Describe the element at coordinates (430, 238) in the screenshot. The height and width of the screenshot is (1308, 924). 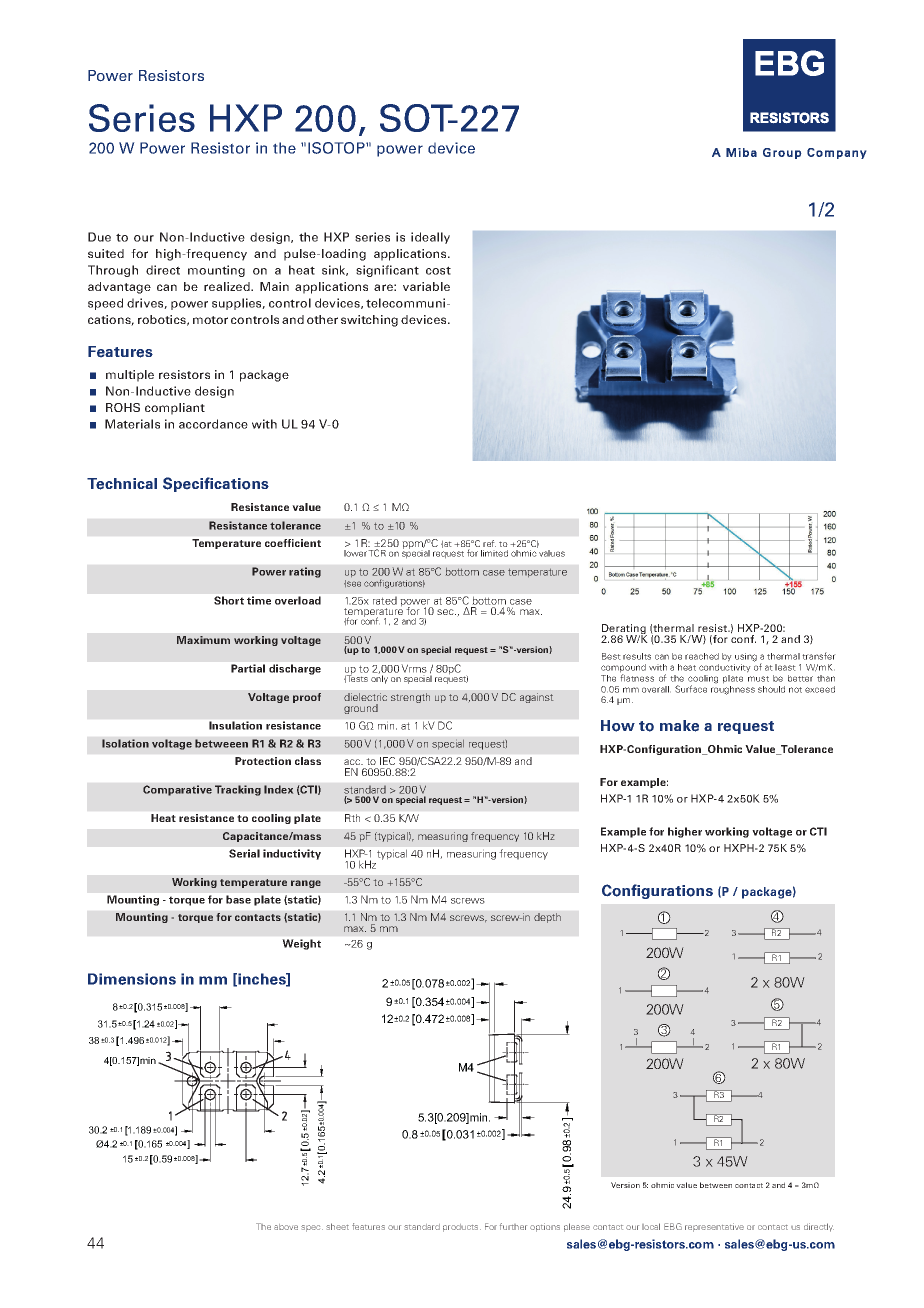
I see `ideally` at that location.
